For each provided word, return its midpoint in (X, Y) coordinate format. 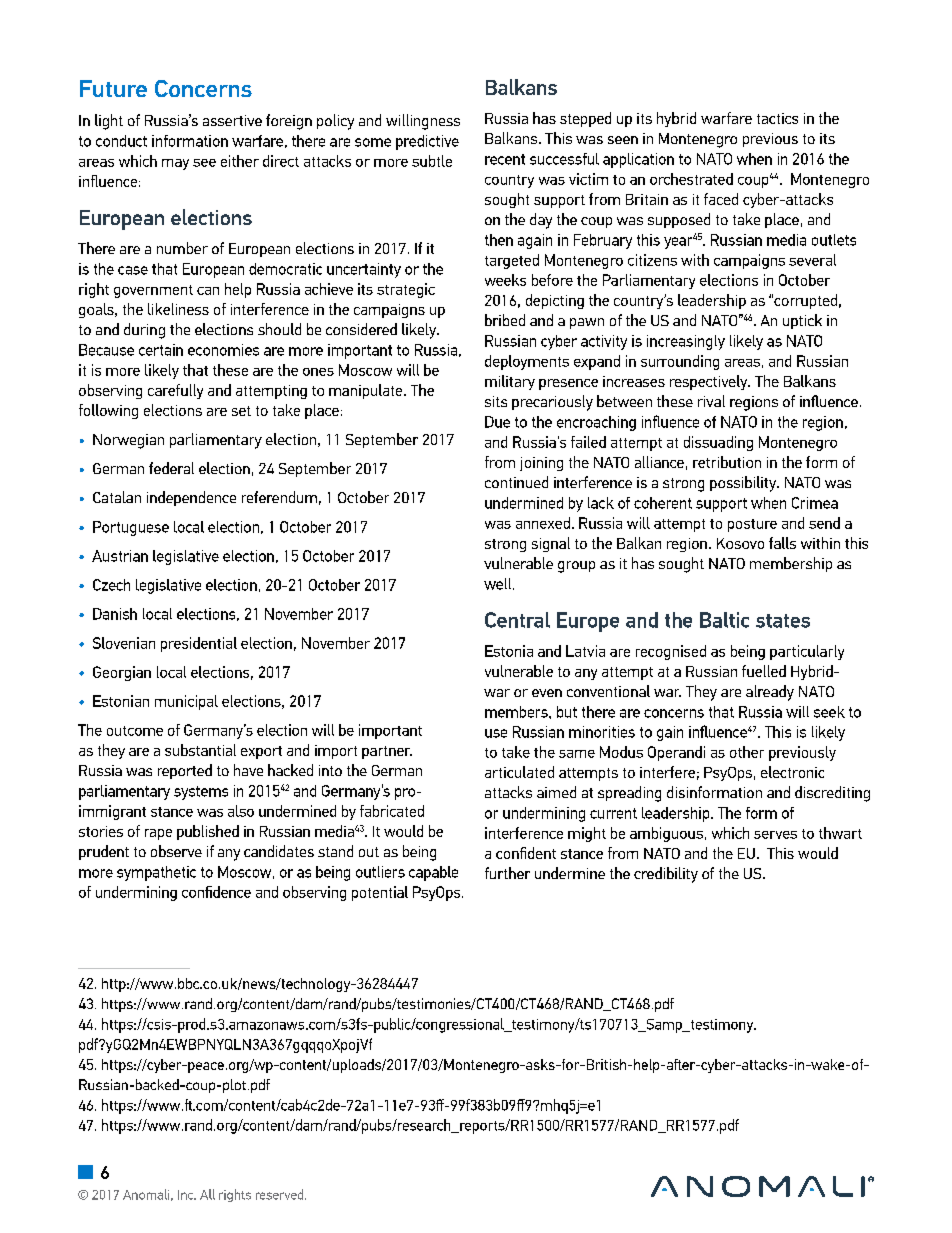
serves (775, 835)
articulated (519, 772)
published (208, 832)
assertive (232, 120)
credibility (666, 875)
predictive (427, 142)
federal (171, 468)
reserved (281, 1194)
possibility (744, 484)
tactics (777, 118)
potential (380, 893)
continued (516, 482)
